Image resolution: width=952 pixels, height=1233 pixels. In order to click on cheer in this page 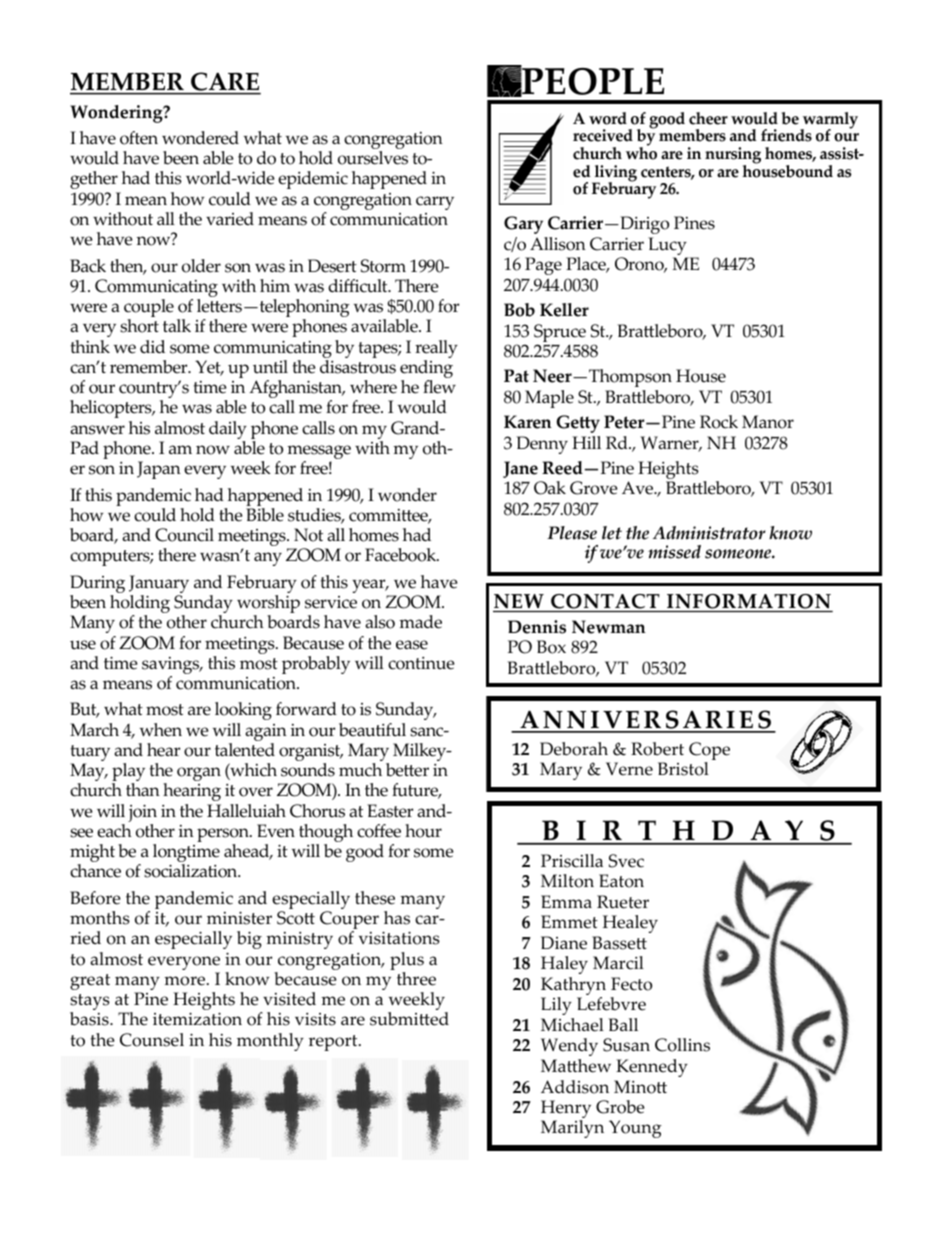, I will do `click(708, 118)`.
